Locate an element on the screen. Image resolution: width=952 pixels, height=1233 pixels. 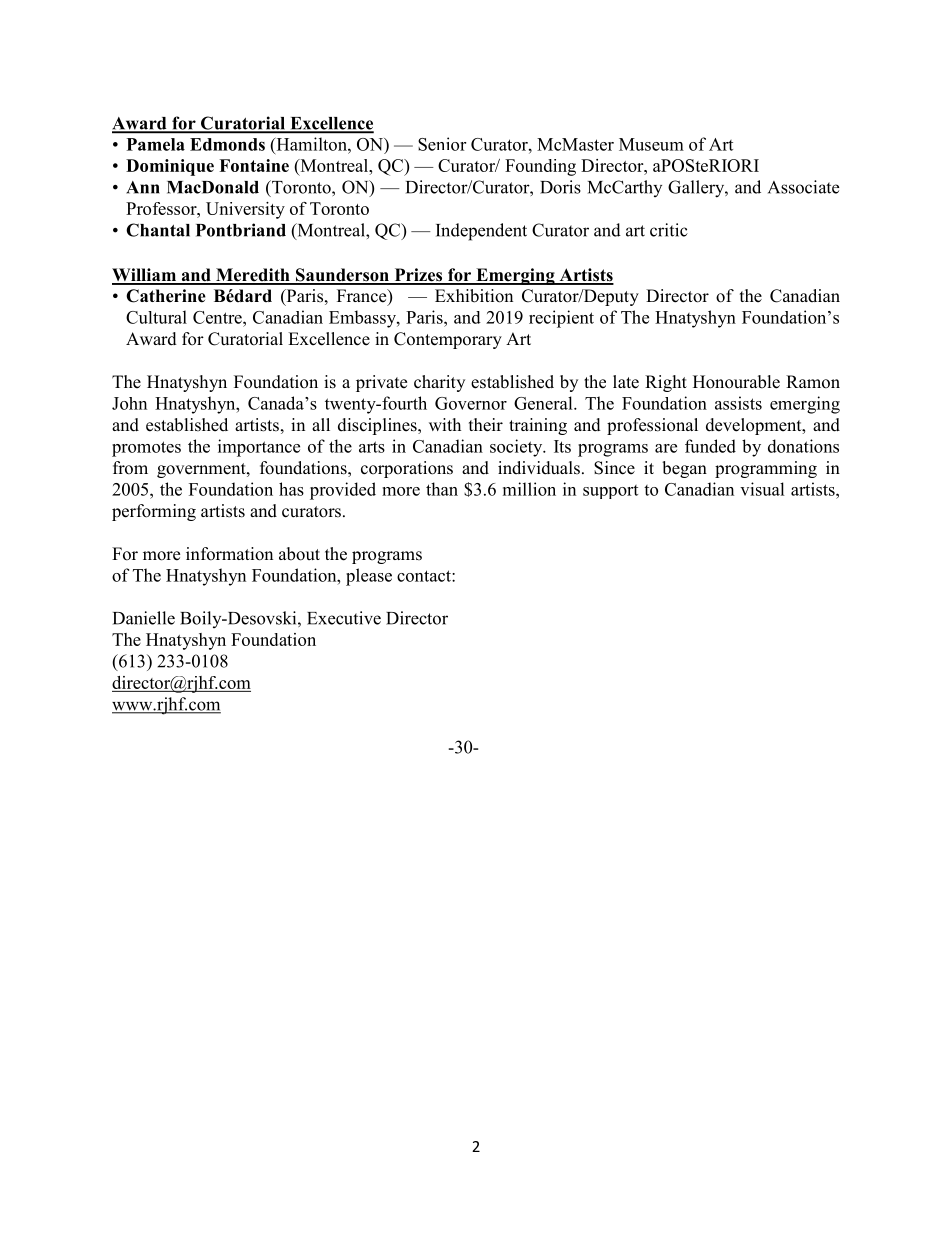
Museum is located at coordinates (651, 144).
